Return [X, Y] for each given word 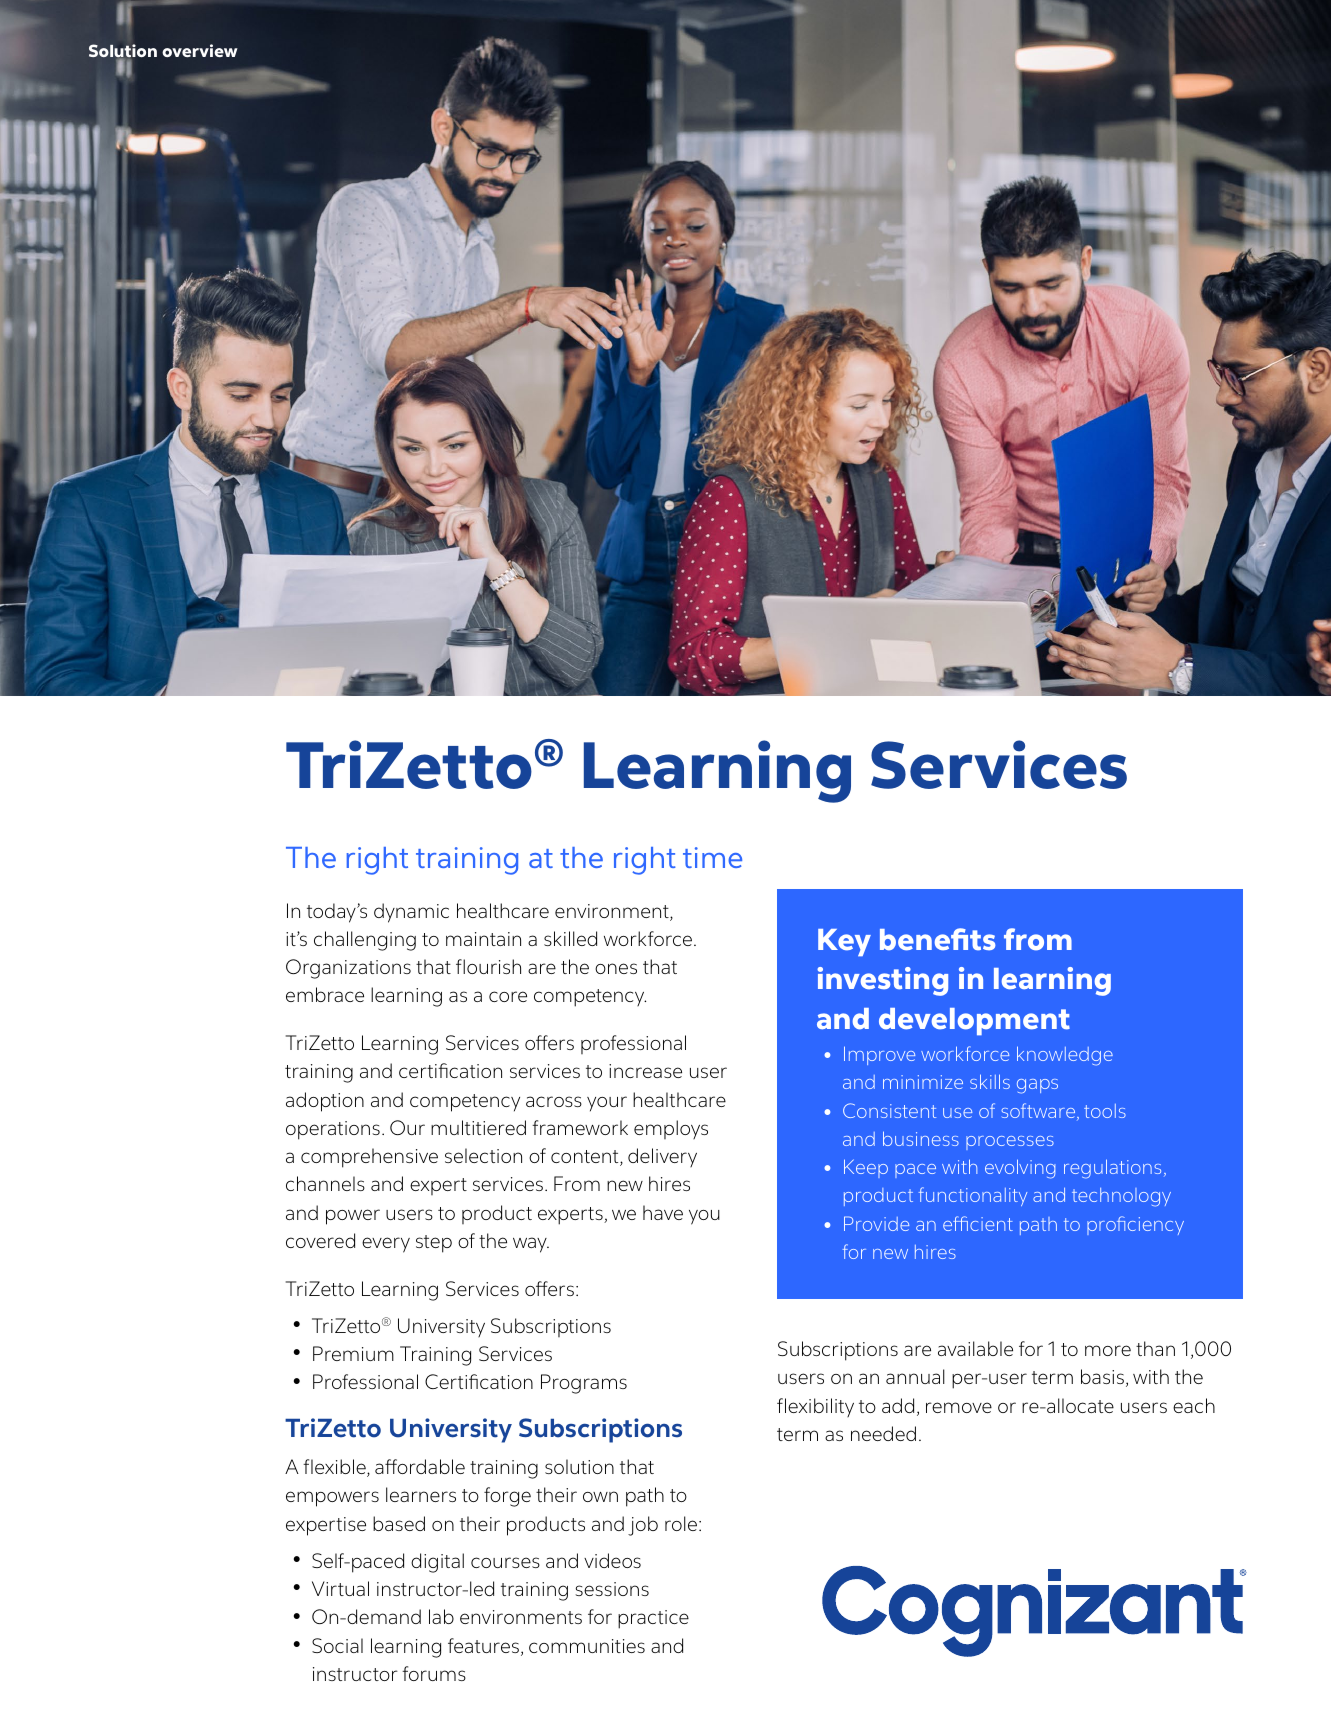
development [974, 1021]
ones [616, 968]
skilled [570, 938]
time [712, 857]
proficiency [1135, 1225]
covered [320, 1240]
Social [337, 1645]
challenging [365, 941]
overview [200, 50]
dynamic [411, 913]
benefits [938, 939]
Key [844, 942]
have [663, 1212]
